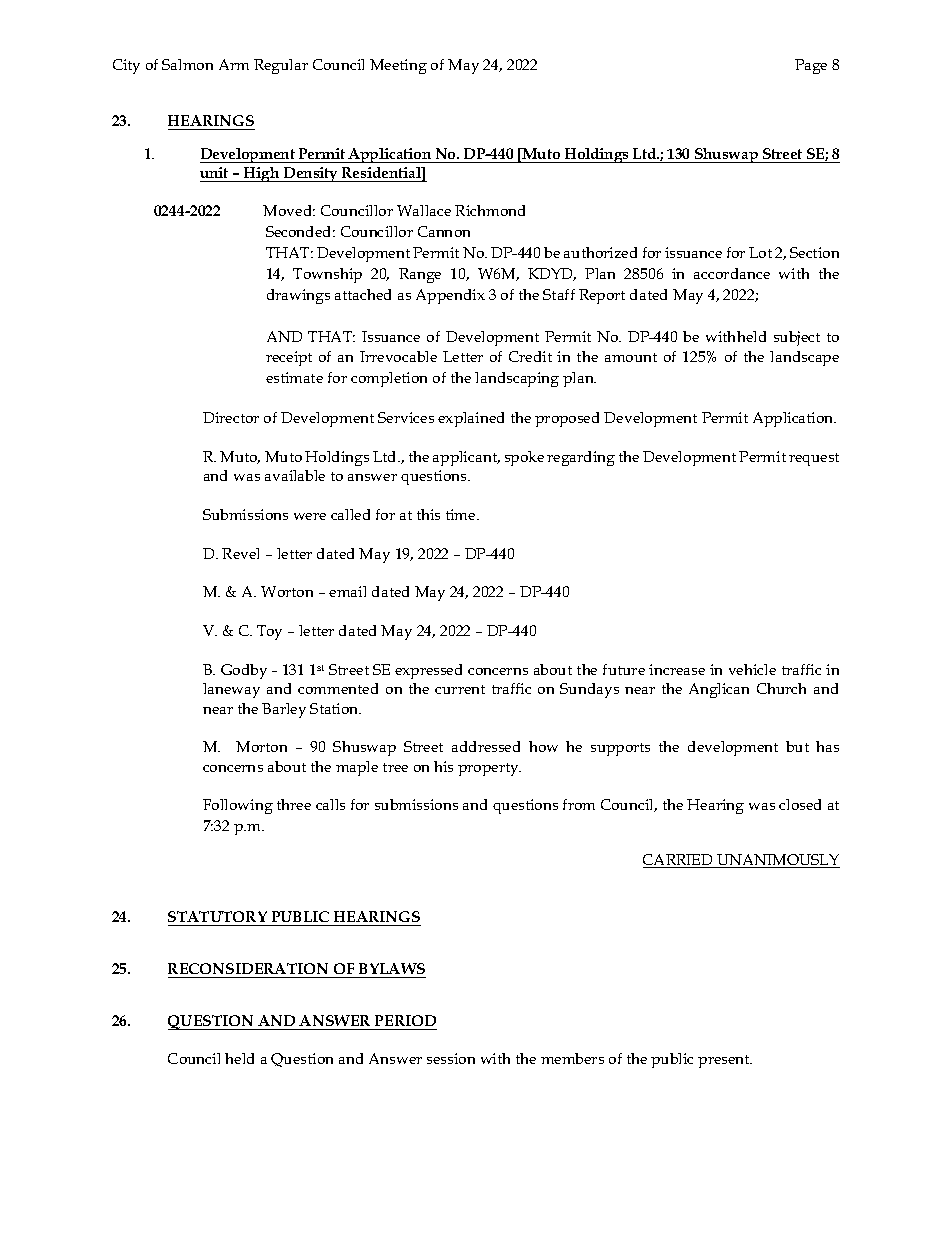  Describe the element at coordinates (725, 1061) in the screenshot. I see `present` at that location.
